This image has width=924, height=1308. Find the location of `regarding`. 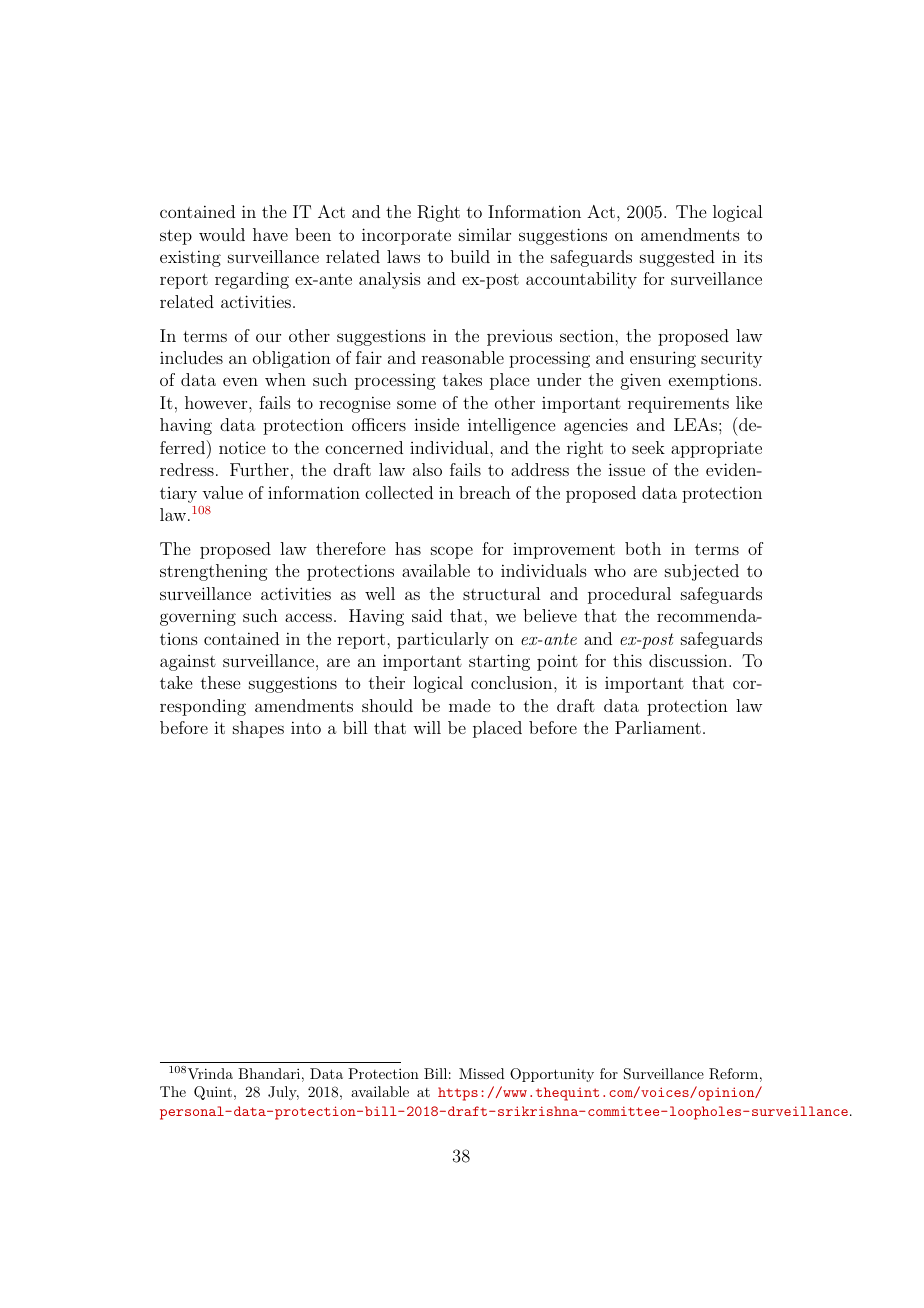

regarding is located at coordinates (252, 280).
